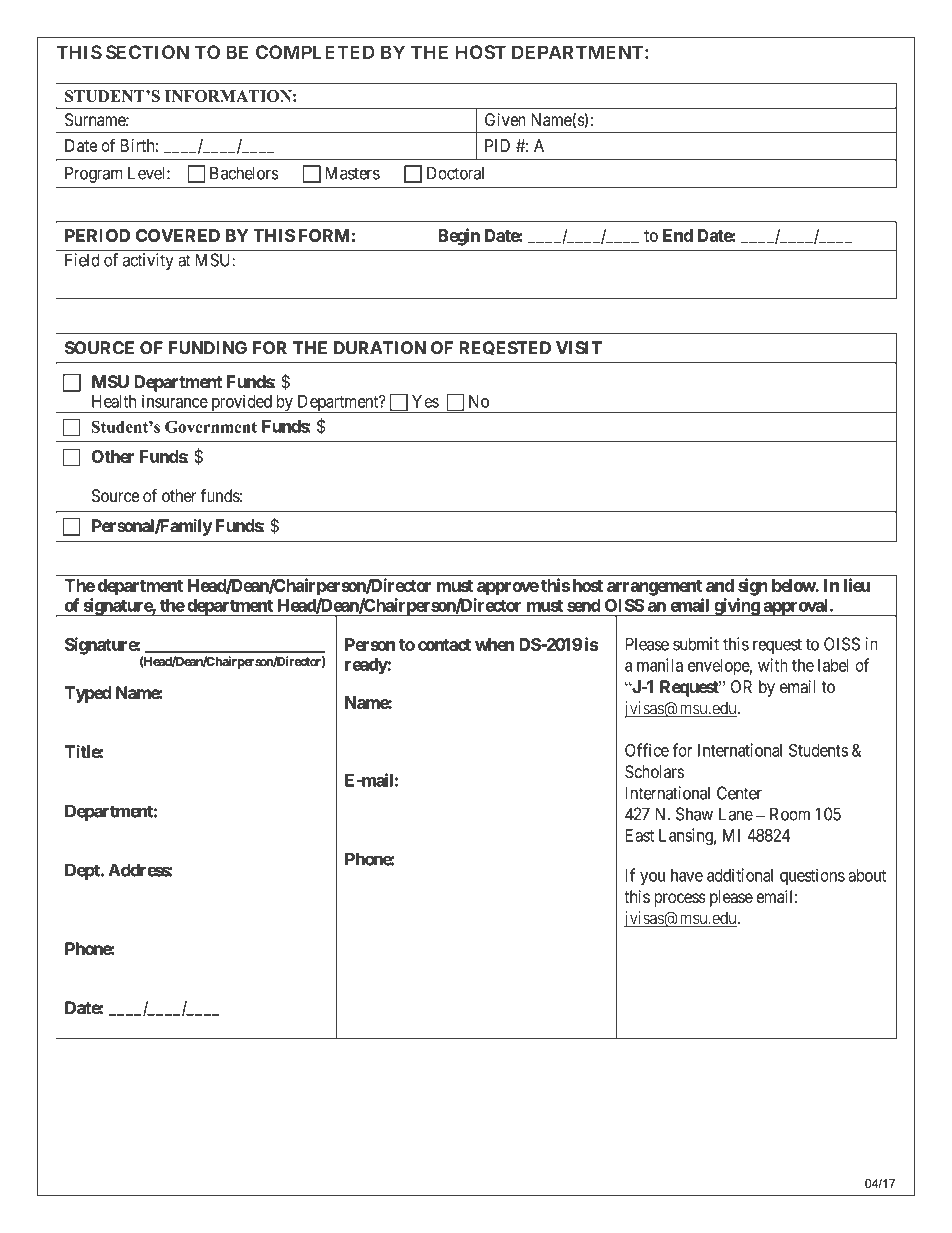 The image size is (952, 1233). I want to click on activity, so click(148, 261).
